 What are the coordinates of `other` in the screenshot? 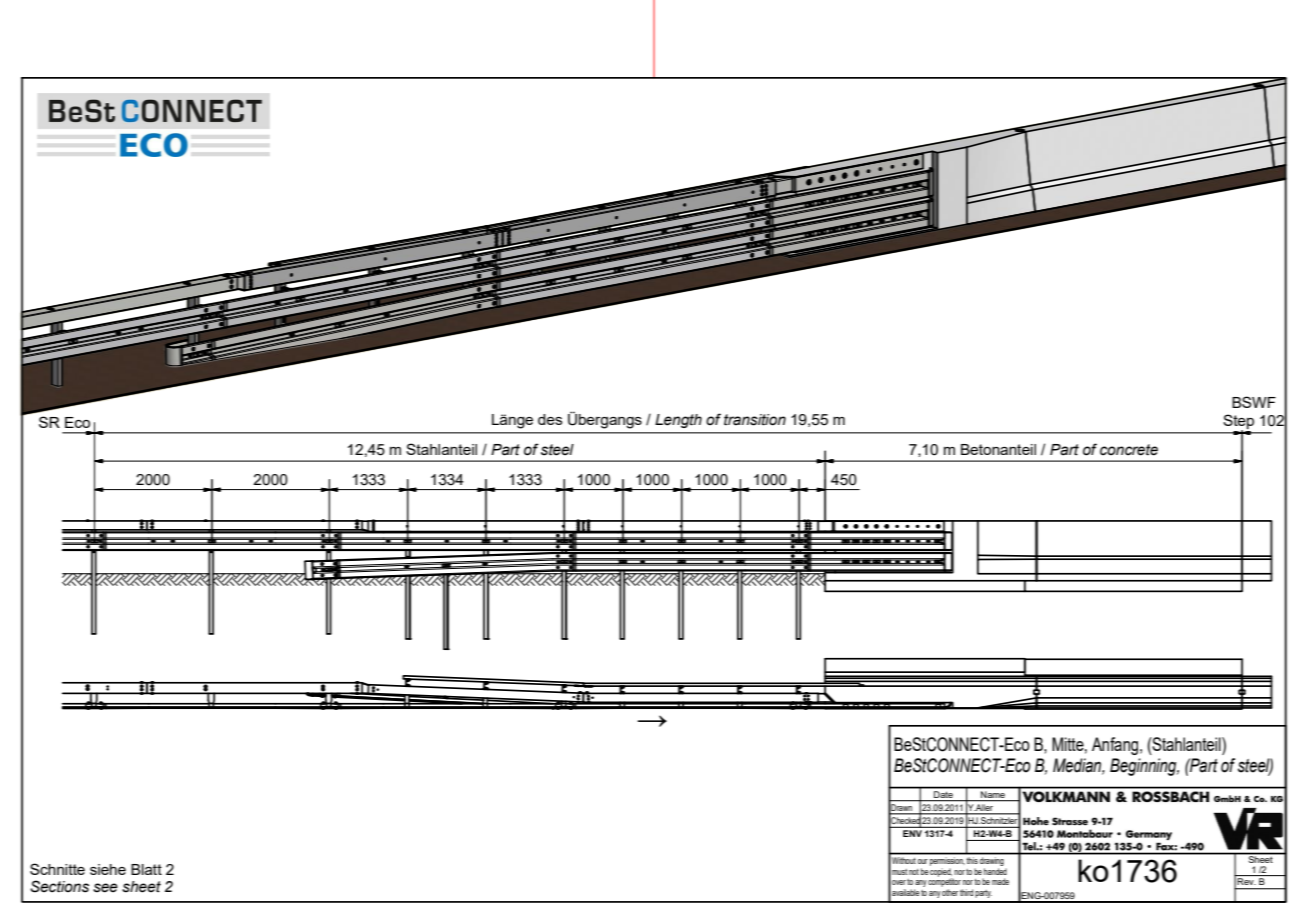 It's located at (950, 892).
